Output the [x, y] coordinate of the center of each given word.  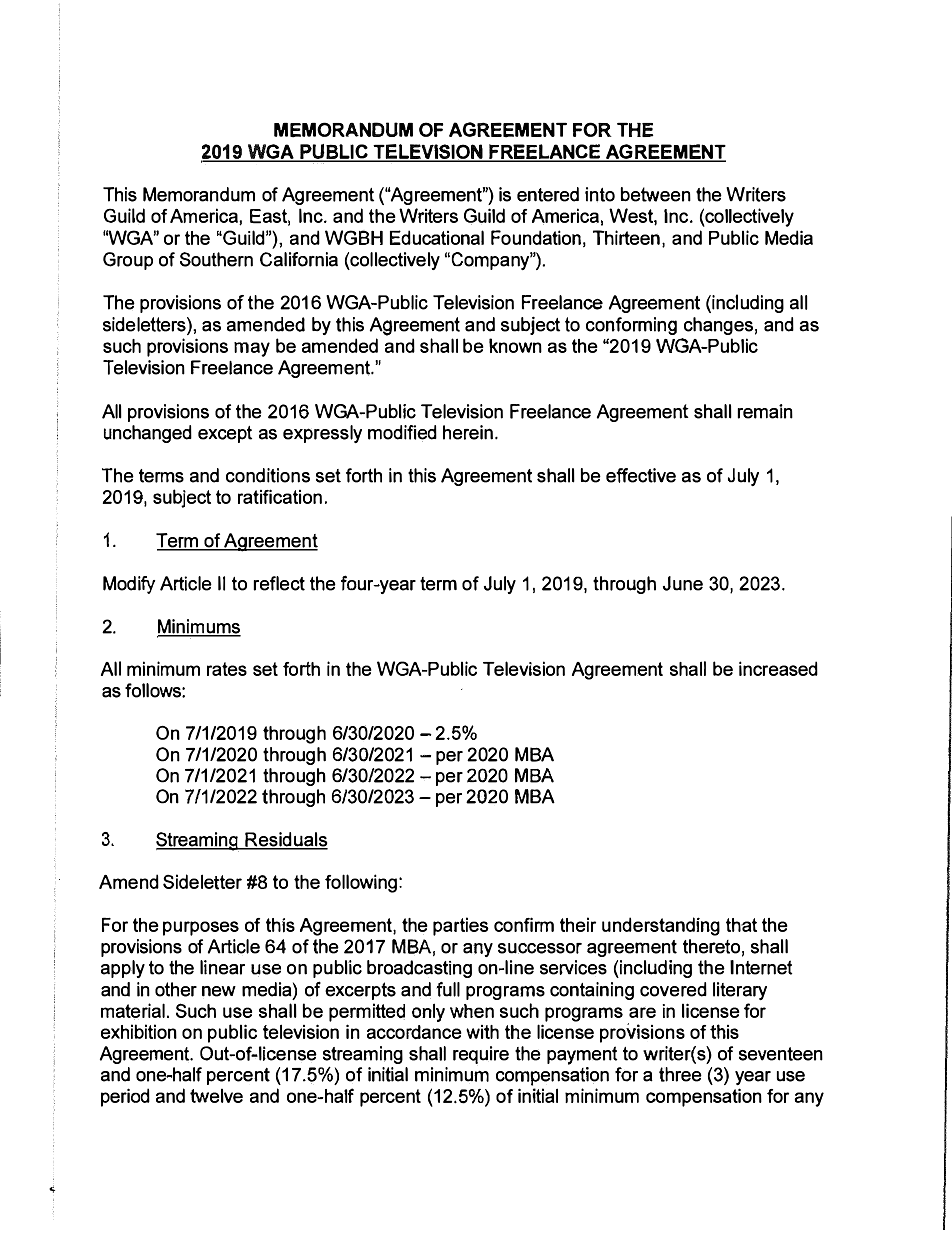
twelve [216, 1095]
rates [227, 669]
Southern [216, 259]
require [481, 1055]
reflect [279, 583]
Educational [437, 237]
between [656, 194]
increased [778, 668]
